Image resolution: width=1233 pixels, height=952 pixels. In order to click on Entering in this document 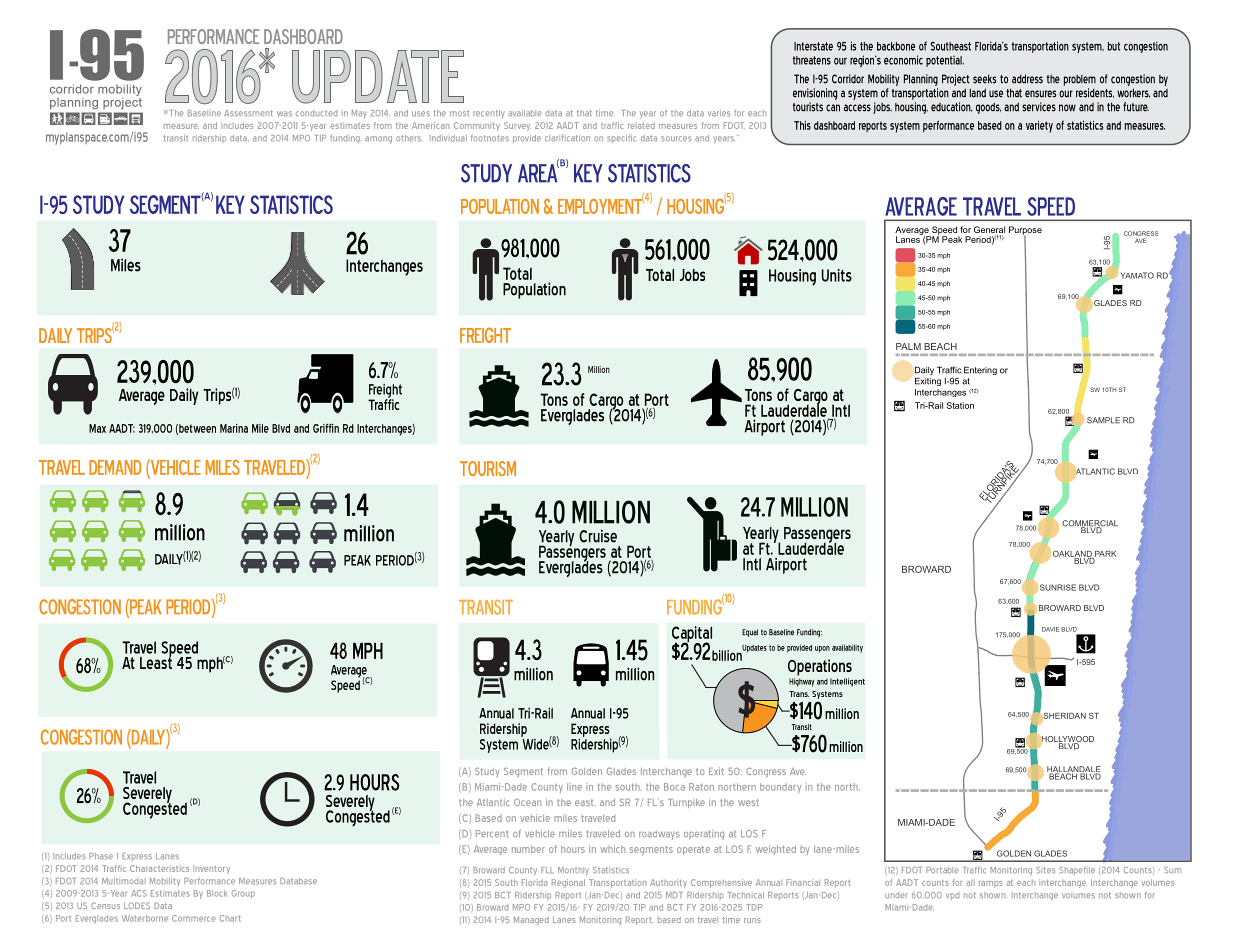, I will do `click(980, 371)`.
